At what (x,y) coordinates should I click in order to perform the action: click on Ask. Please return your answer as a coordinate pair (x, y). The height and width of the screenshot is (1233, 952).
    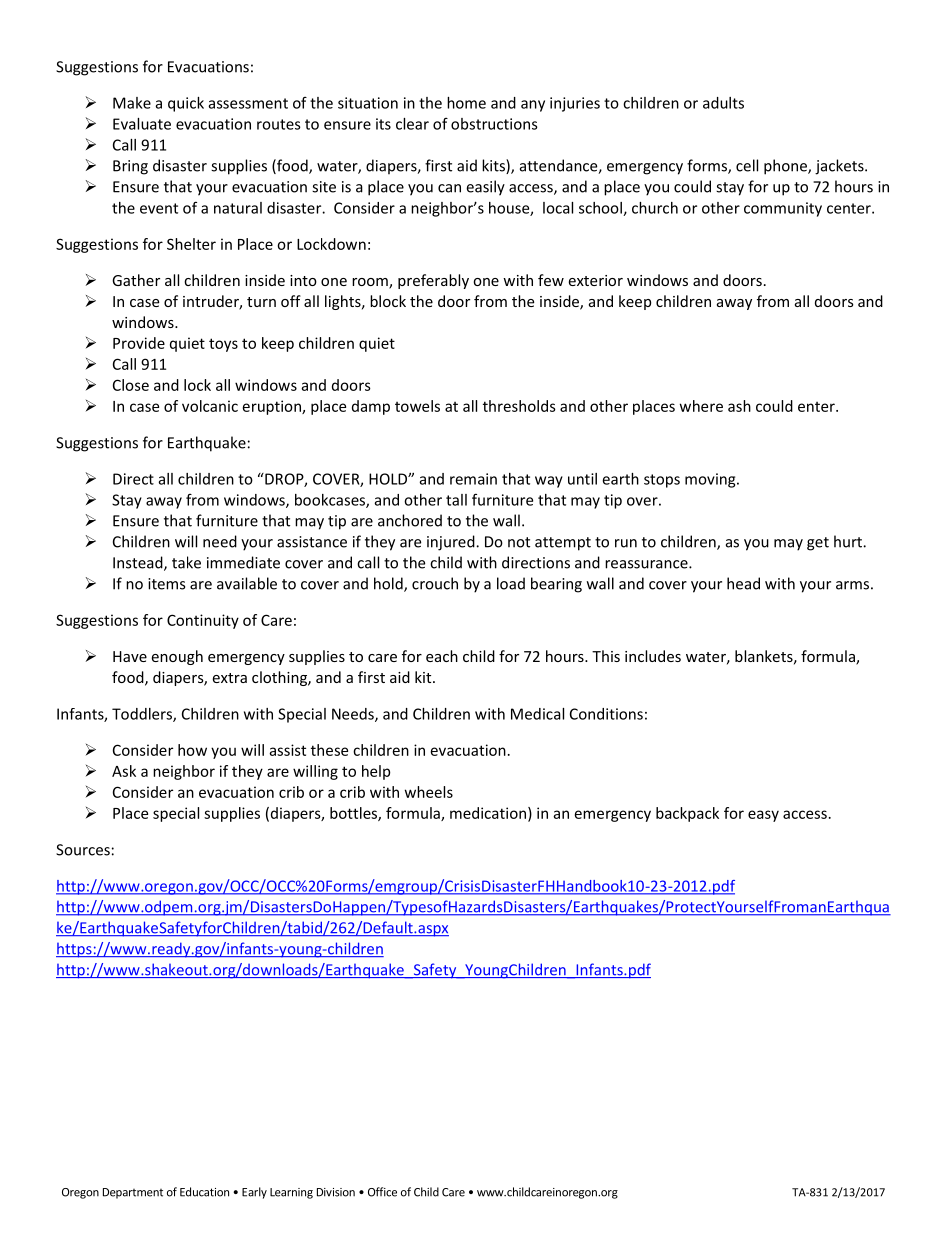
    Looking at the image, I should click on (124, 771).
